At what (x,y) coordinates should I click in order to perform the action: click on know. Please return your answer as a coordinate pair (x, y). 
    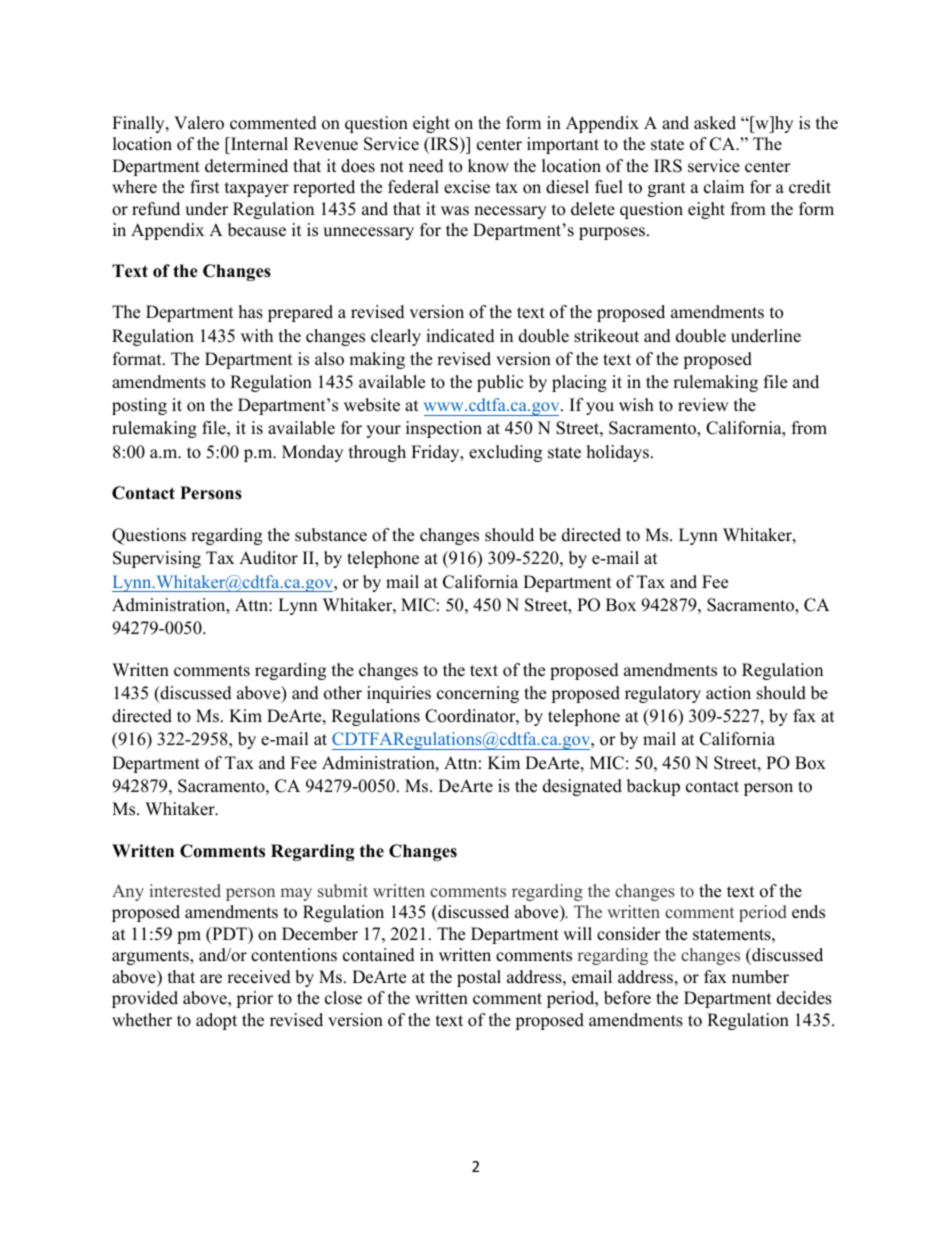
    Looking at the image, I should click on (488, 166).
